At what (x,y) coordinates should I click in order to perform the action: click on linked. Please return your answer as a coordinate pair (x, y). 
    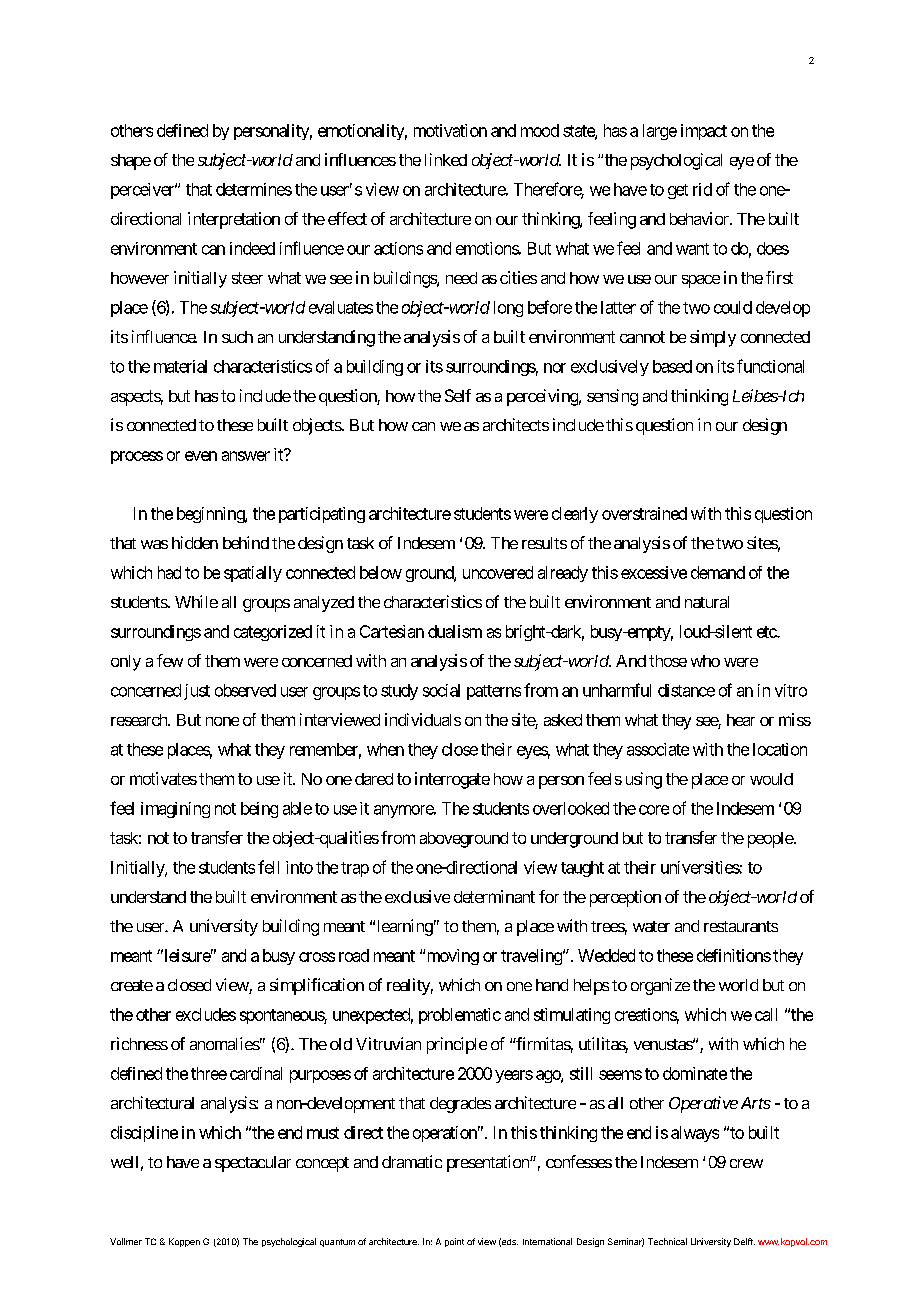
    Looking at the image, I should click on (446, 159).
